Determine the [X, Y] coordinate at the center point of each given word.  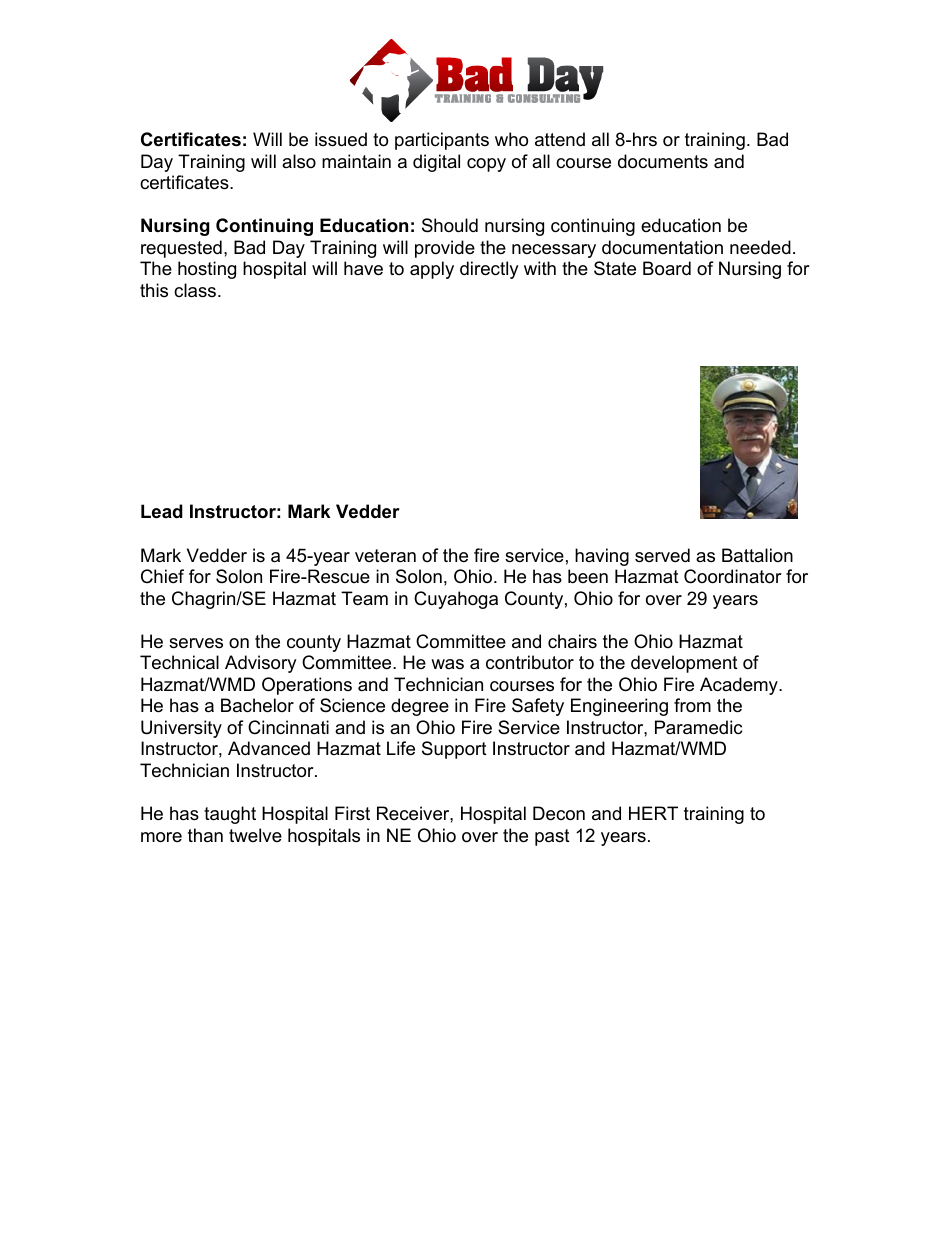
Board [667, 268]
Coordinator [733, 576]
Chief [162, 576]
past [552, 837]
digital [436, 163]
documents [663, 161]
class [196, 290]
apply [432, 270]
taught [230, 815]
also [299, 161]
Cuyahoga [456, 600]
